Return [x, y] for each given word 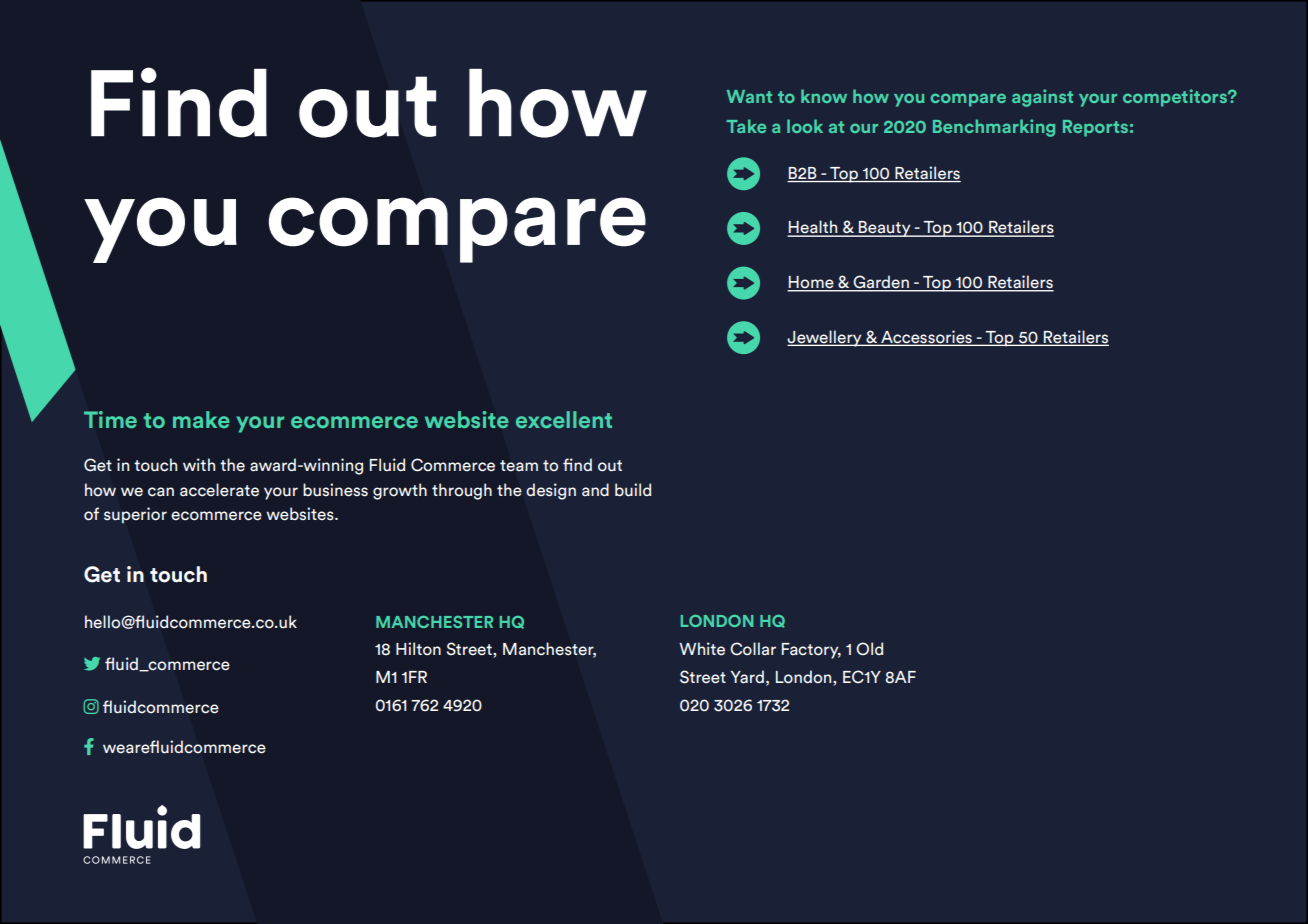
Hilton [418, 649]
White [702, 649]
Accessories [926, 337]
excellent [564, 419]
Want [749, 96]
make [201, 419]
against [1042, 98]
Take [746, 126]
